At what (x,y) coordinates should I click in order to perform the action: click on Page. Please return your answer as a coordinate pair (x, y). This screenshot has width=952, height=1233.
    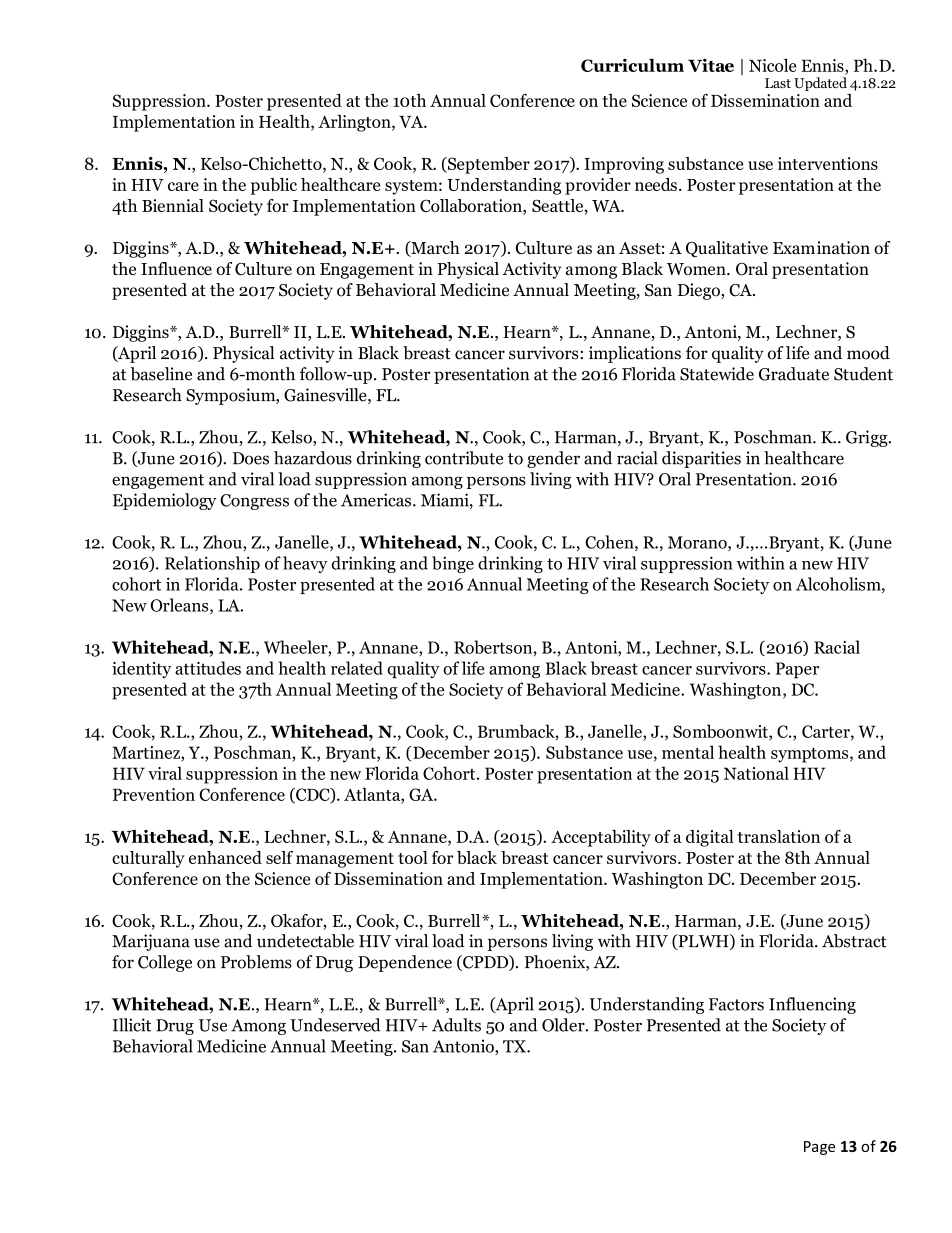
    Looking at the image, I should click on (819, 1148).
